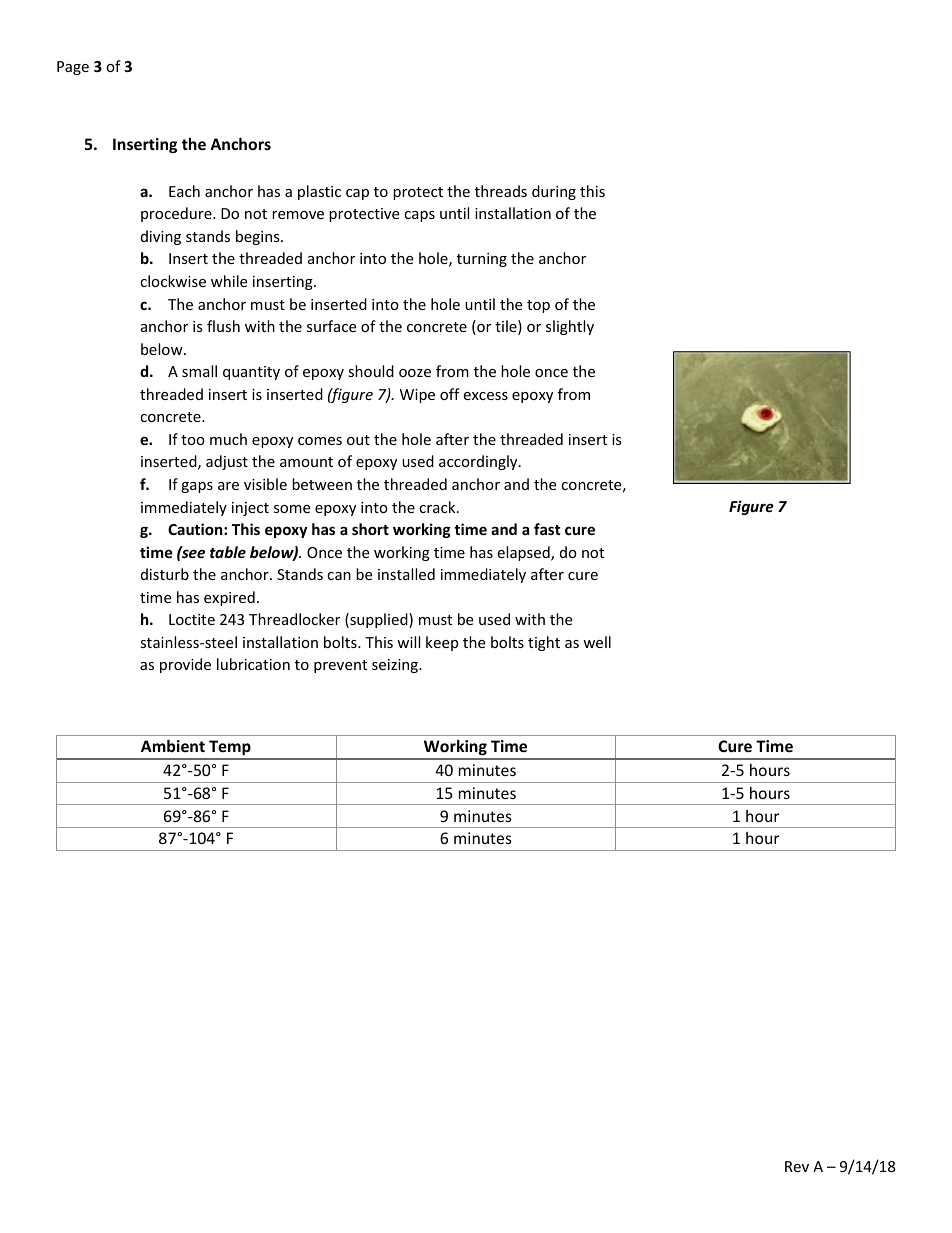  Describe the element at coordinates (319, 192) in the document. I see `plastic` at that location.
